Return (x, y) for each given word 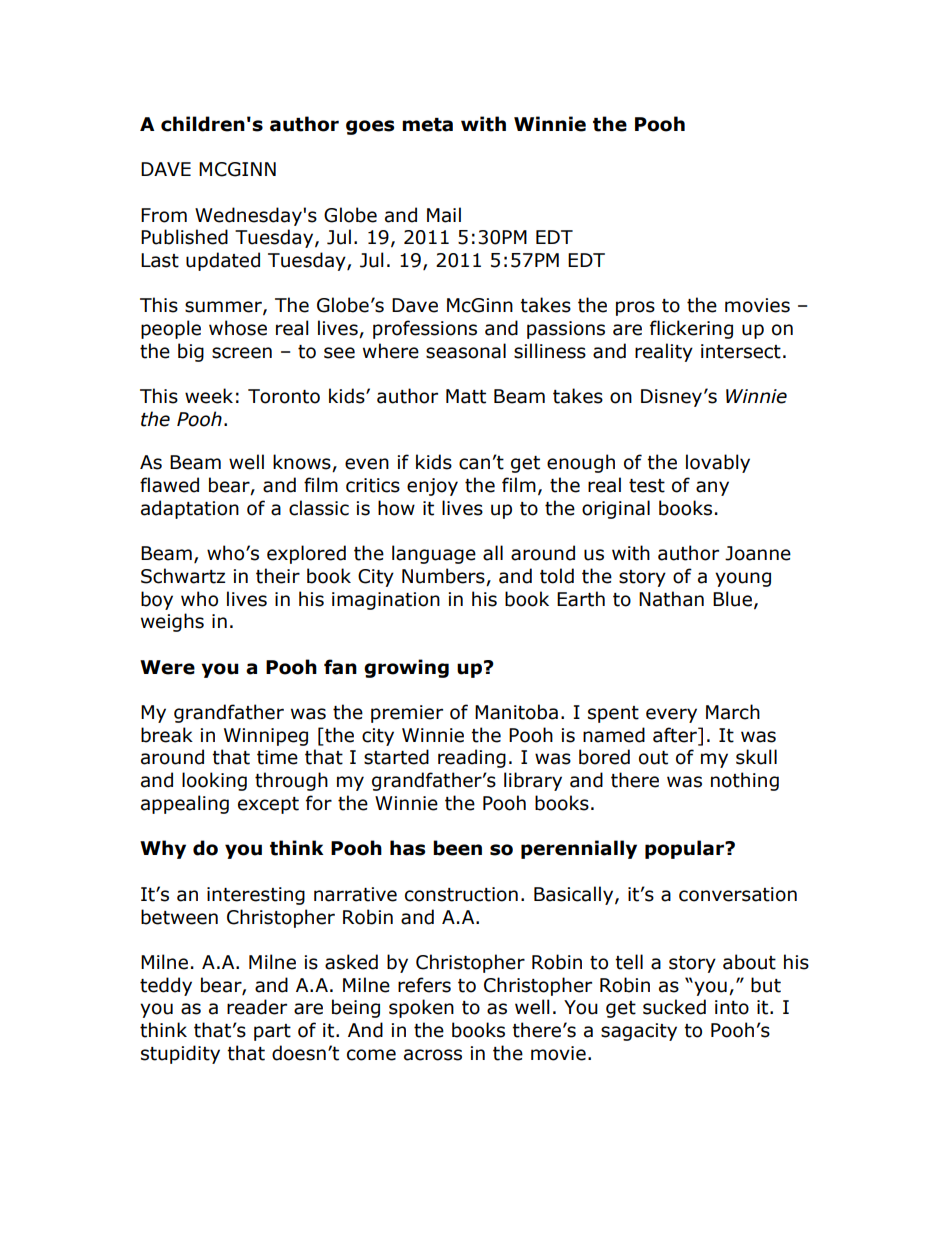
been (457, 848)
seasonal (466, 351)
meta (427, 125)
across (433, 1055)
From (164, 215)
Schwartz (183, 576)
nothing (745, 781)
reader (257, 1007)
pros (635, 308)
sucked (674, 1007)
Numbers (444, 577)
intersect (741, 351)
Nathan (671, 599)
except (268, 805)
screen (242, 353)
